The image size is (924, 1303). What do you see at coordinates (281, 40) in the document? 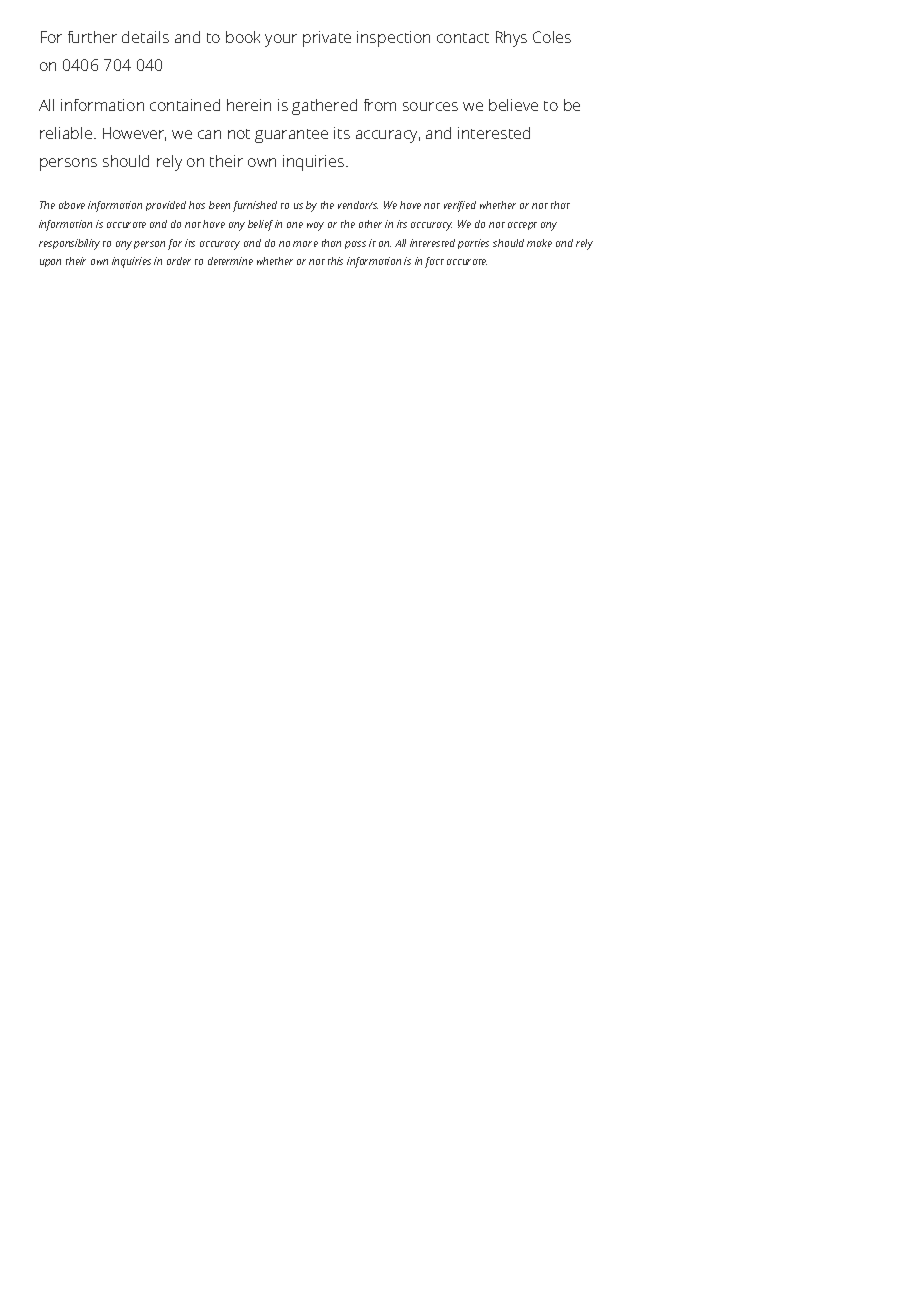
I see `your` at bounding box center [281, 40].
